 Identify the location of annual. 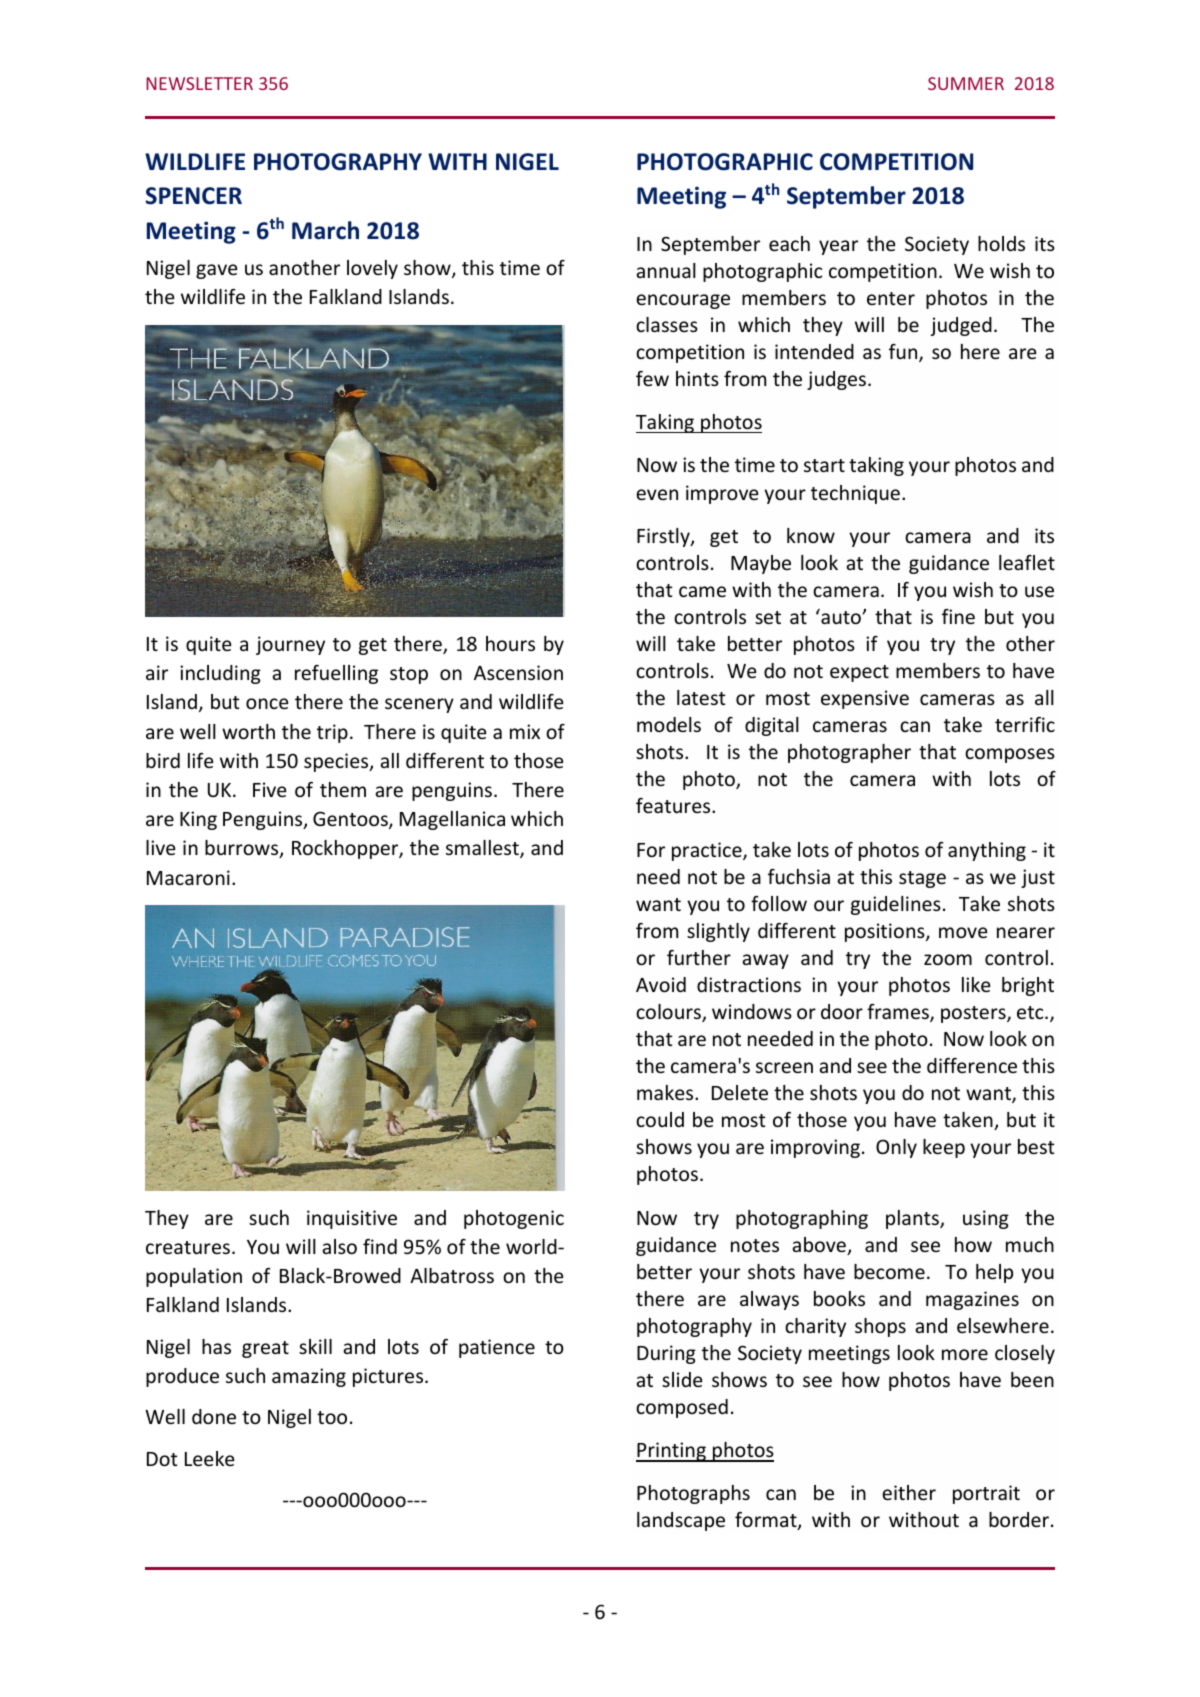
(666, 270).
